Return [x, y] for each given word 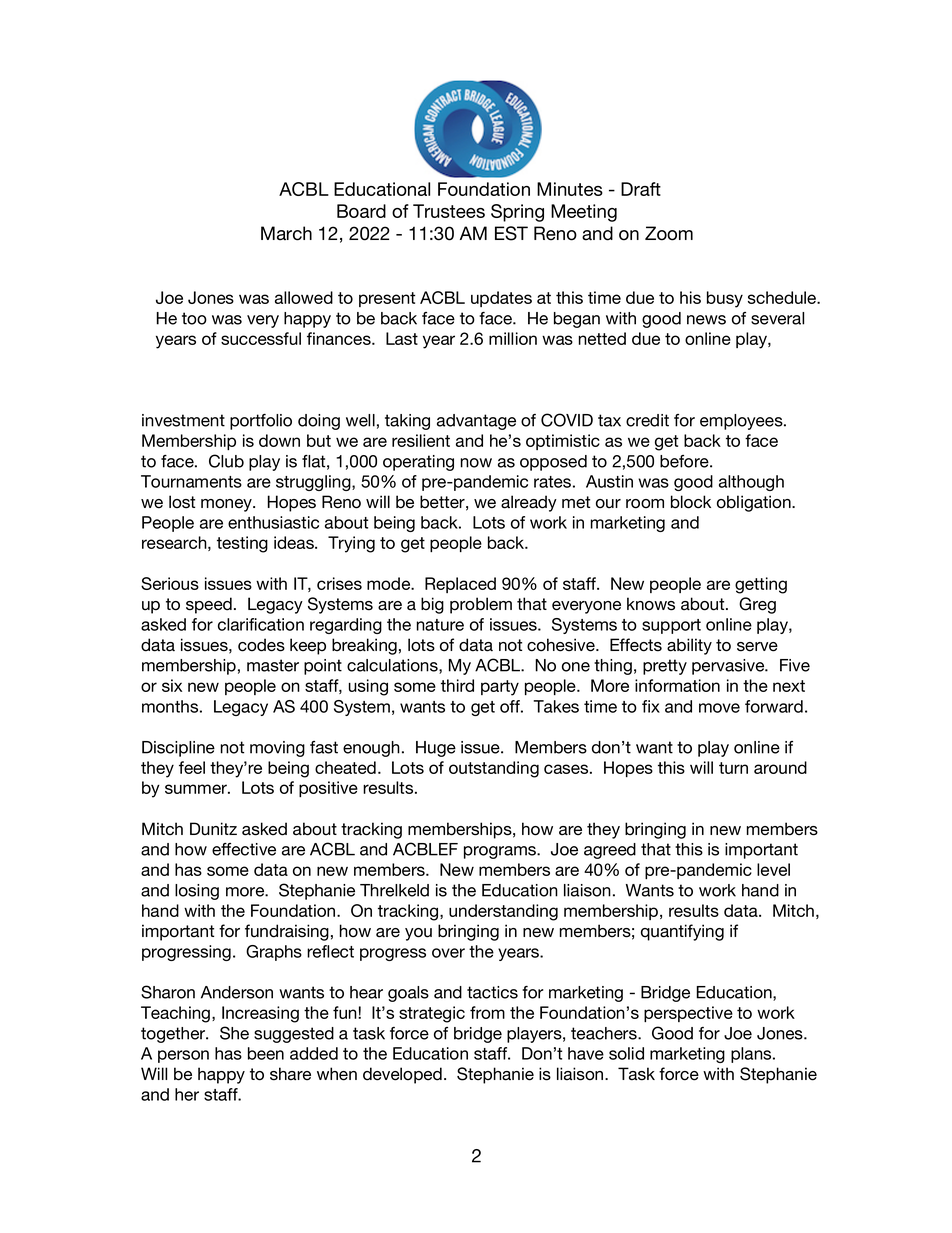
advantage [476, 422]
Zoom [669, 233]
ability [689, 646]
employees [742, 422]
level [773, 869]
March [286, 233]
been [266, 1053]
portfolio [261, 422]
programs [501, 852]
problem [481, 605]
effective [244, 849]
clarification [261, 624]
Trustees [449, 211]
